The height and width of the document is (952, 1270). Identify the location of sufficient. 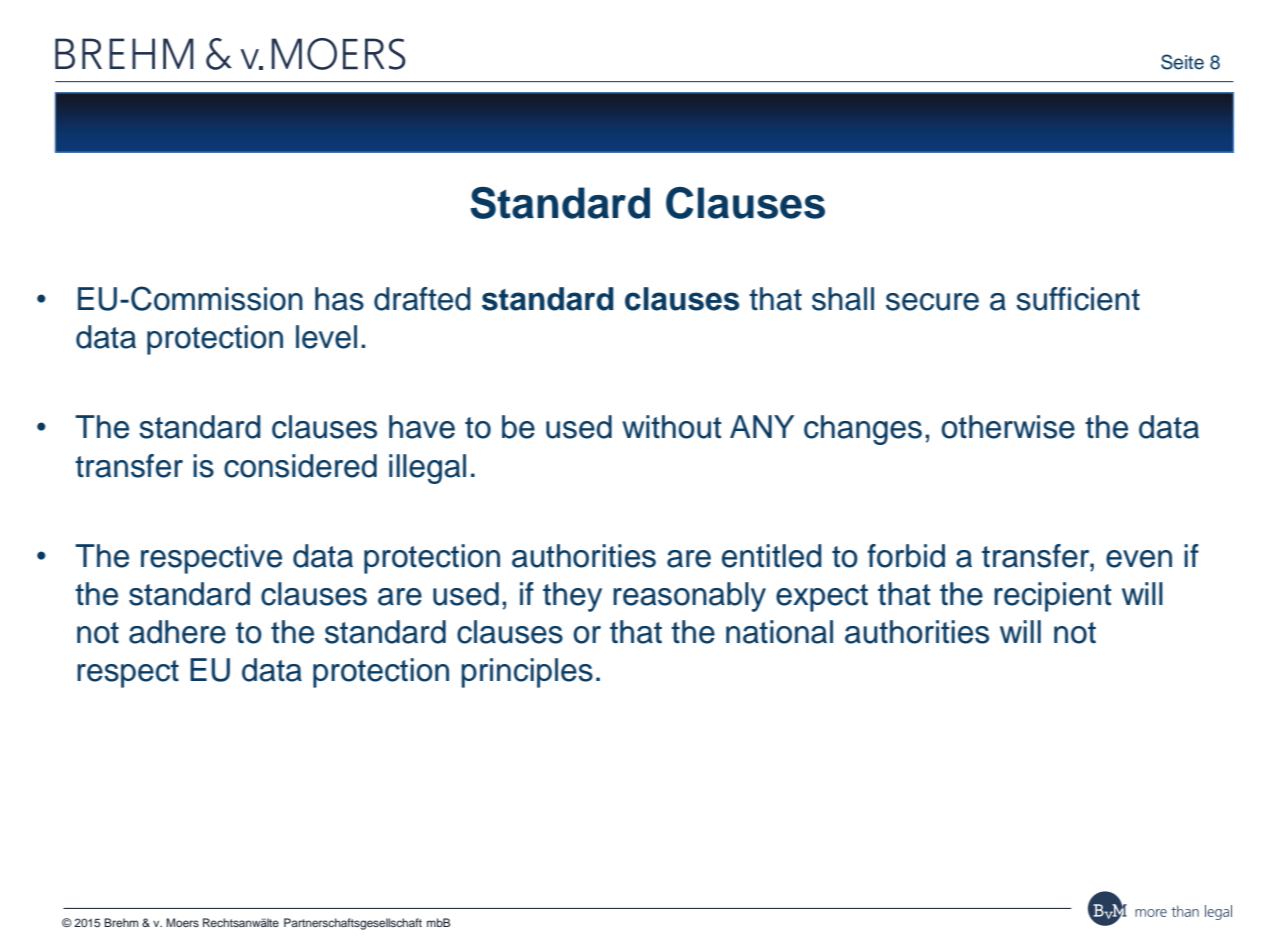
(1078, 299).
